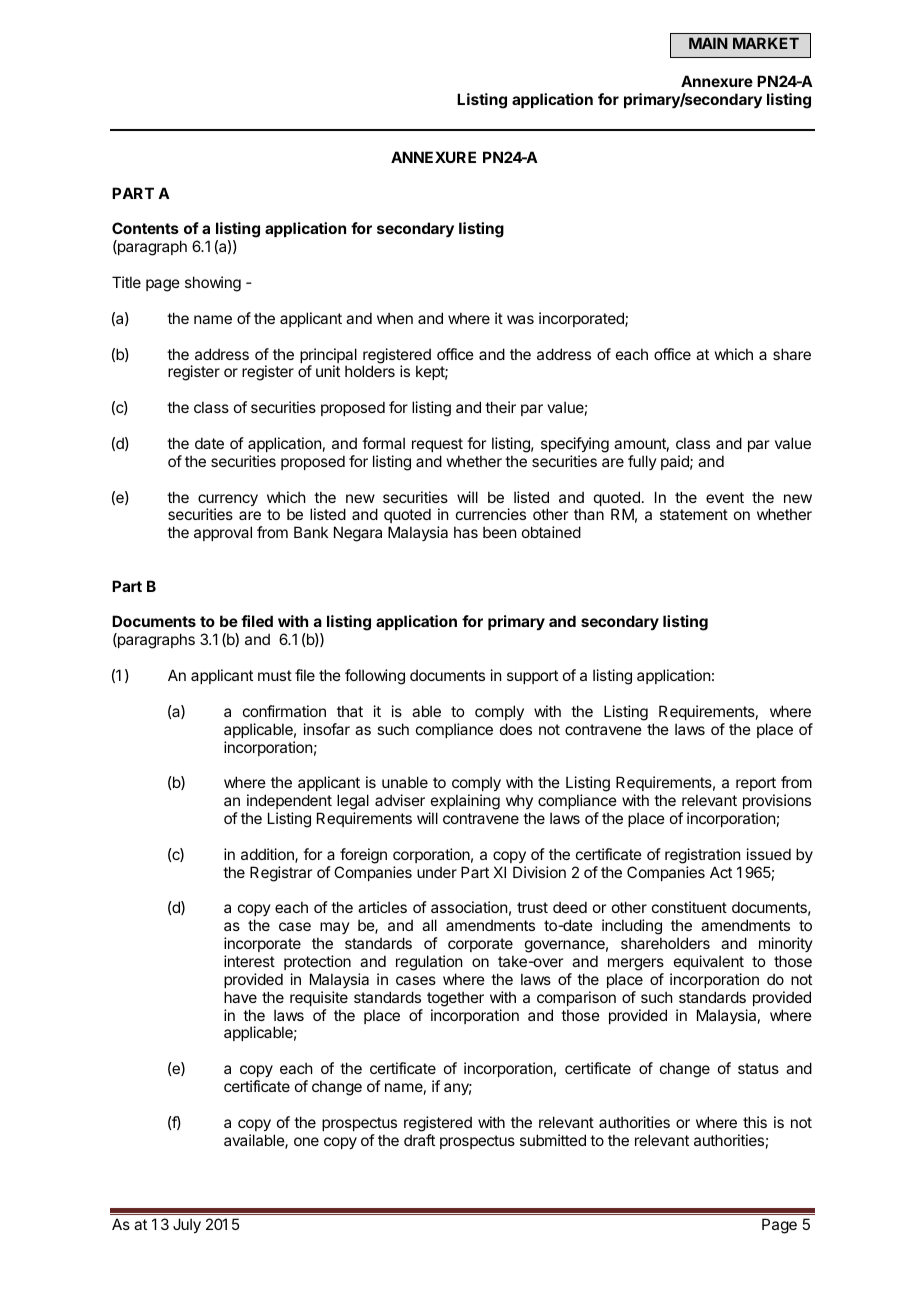 Image resolution: width=924 pixels, height=1308 pixels. Describe the element at coordinates (145, 228) in the document. I see `Contents` at that location.
